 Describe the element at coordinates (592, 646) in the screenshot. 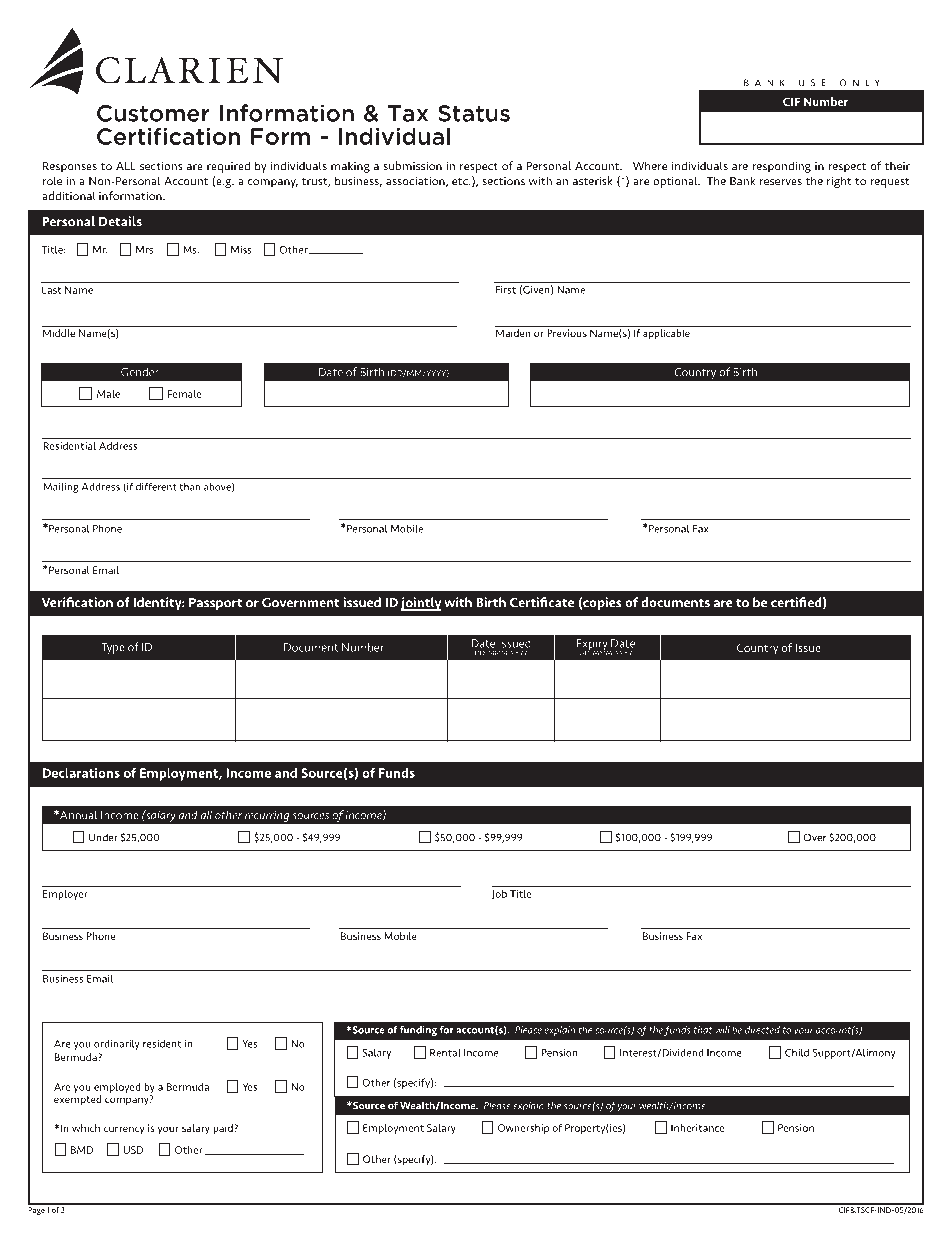

I see `Expiry` at that location.
